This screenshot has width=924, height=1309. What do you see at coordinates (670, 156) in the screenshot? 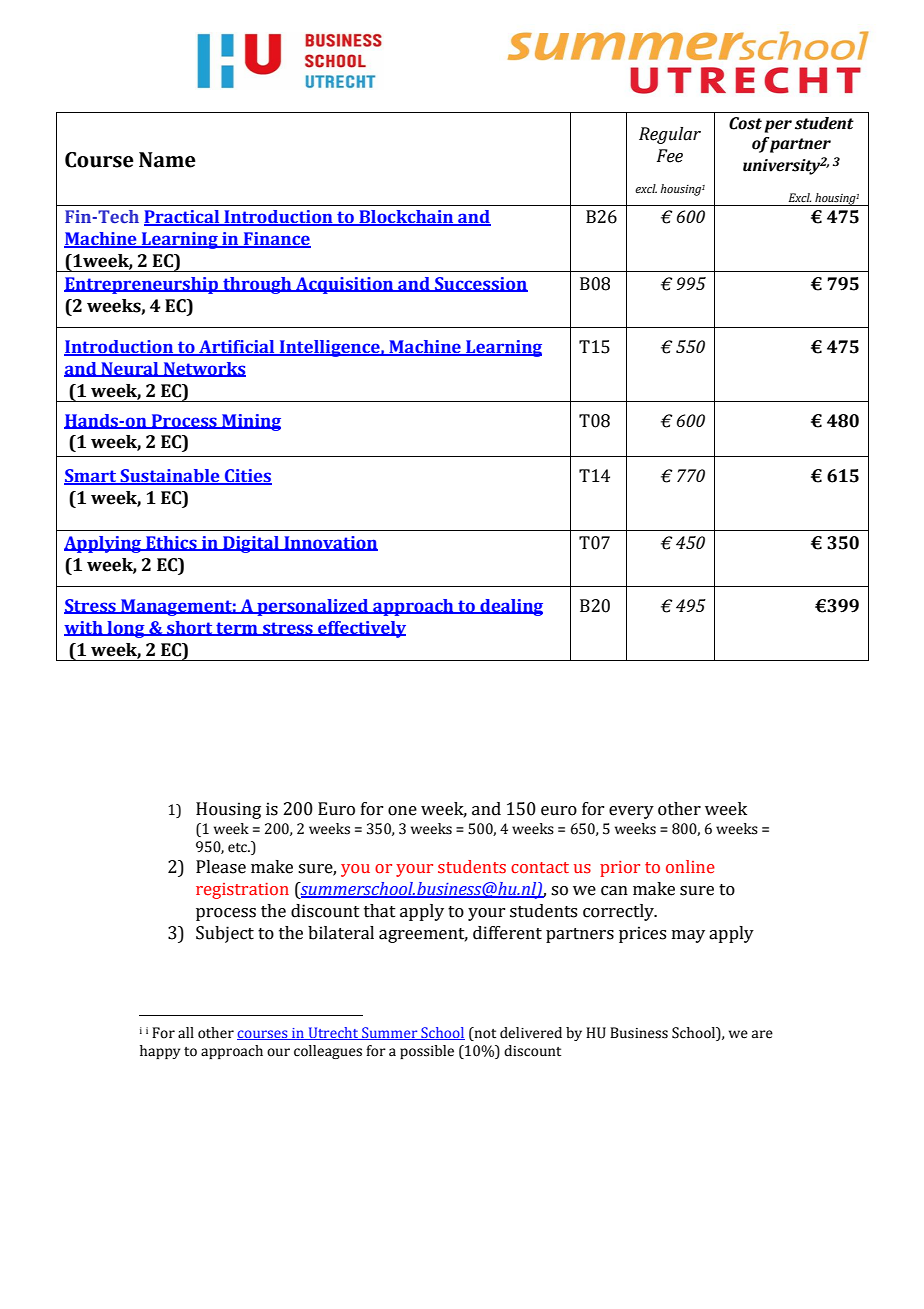
I see `Fee` at bounding box center [670, 156].
